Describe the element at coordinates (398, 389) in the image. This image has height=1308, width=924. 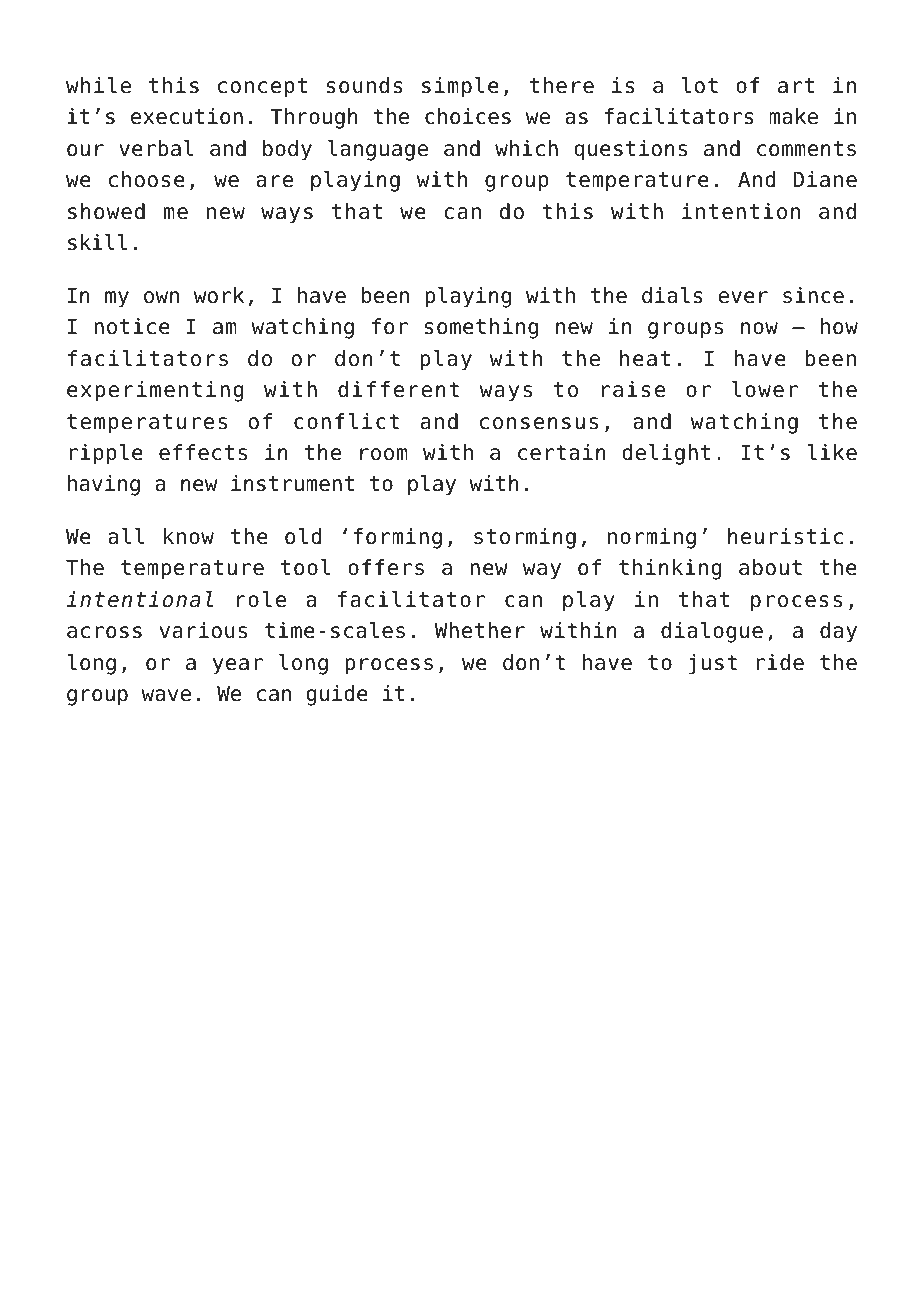
I see `different` at that location.
